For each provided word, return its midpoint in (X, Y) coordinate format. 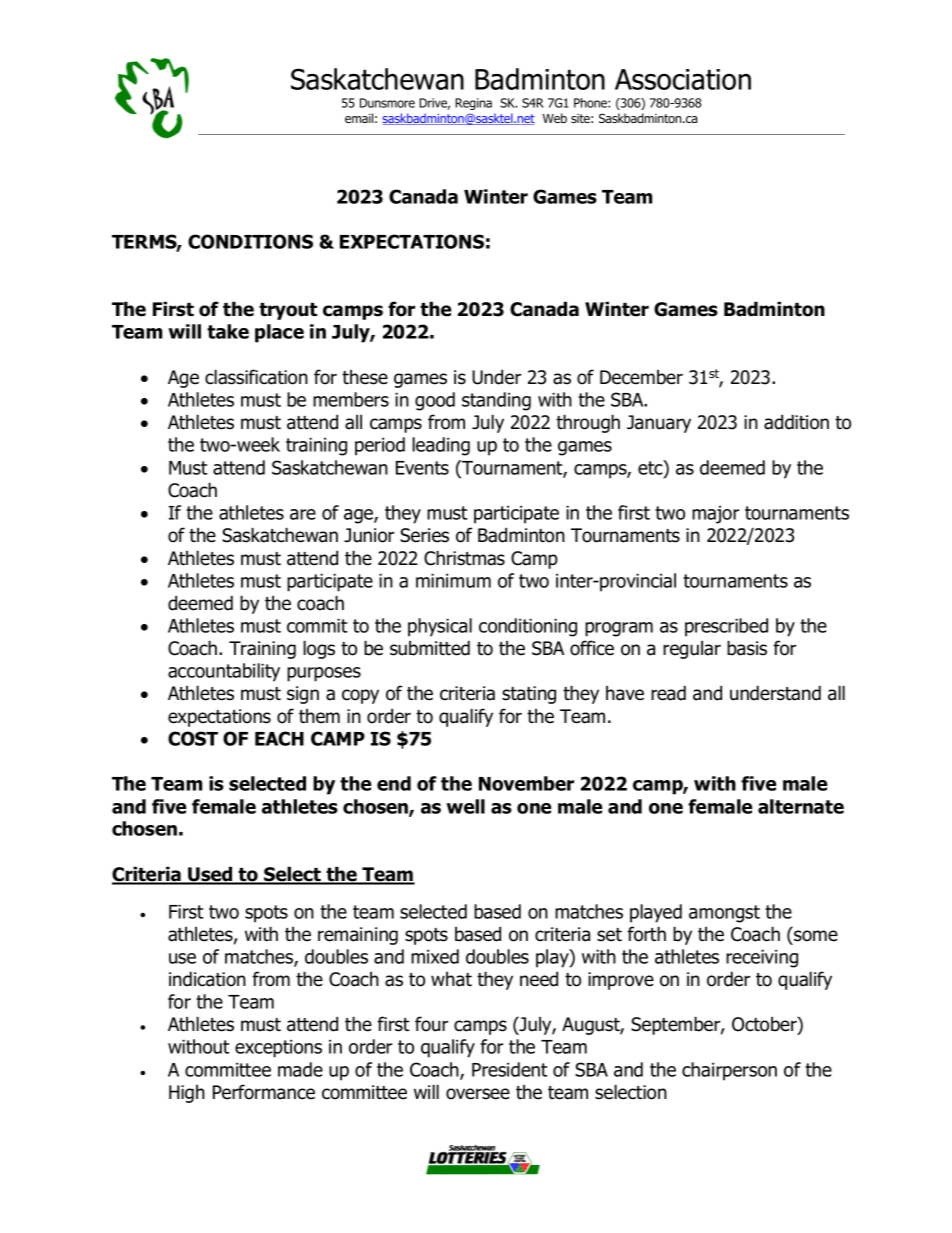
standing (496, 401)
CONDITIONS (250, 241)
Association (683, 79)
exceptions (278, 1049)
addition (796, 422)
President (510, 1069)
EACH (279, 738)
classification (256, 377)
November (526, 783)
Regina (473, 104)
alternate (801, 806)
